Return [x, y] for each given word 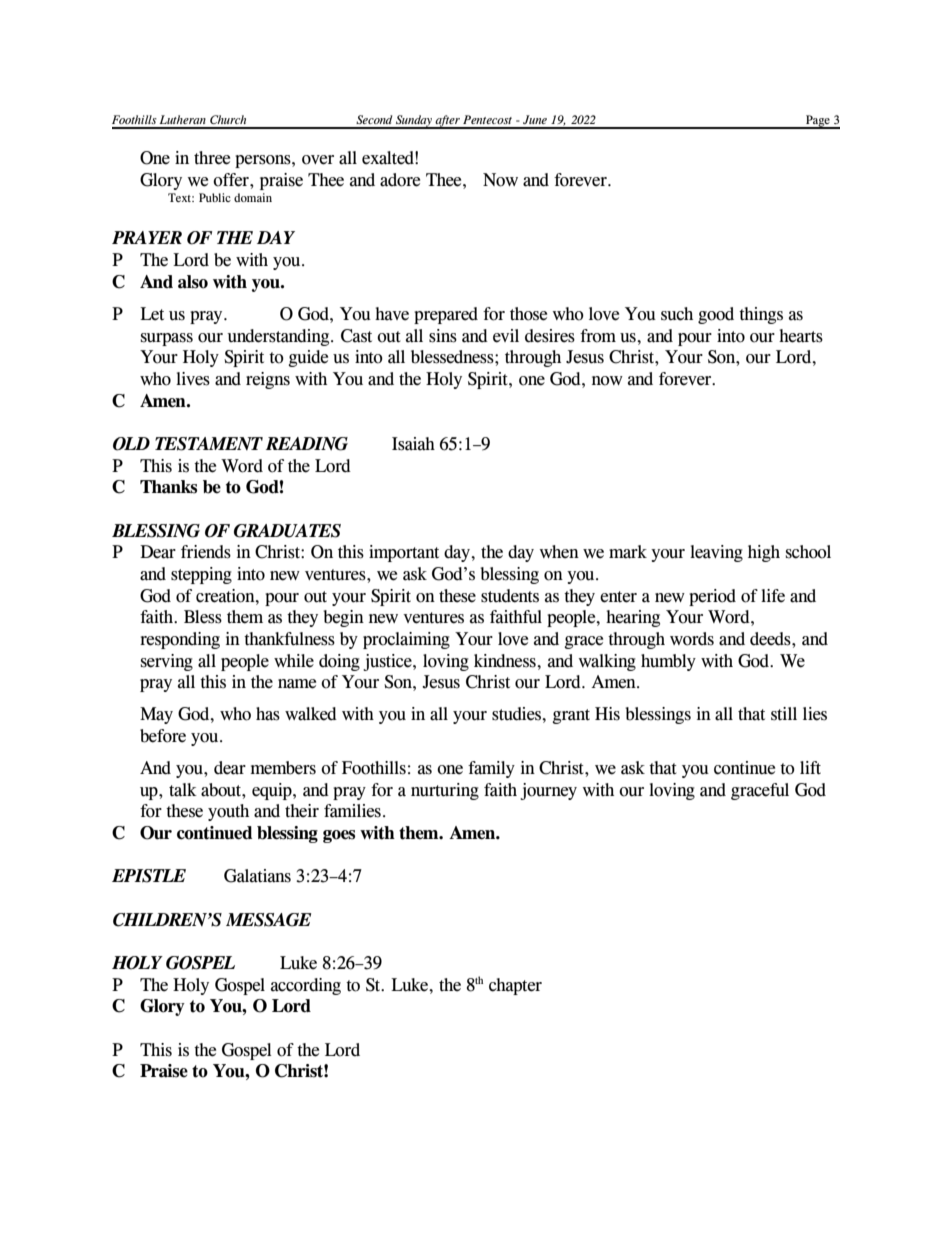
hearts [801, 336]
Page [818, 122]
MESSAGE [268, 920]
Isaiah [413, 444]
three [212, 158]
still [784, 714]
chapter [515, 986]
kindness [506, 661]
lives [193, 379]
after [448, 122]
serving [167, 662]
